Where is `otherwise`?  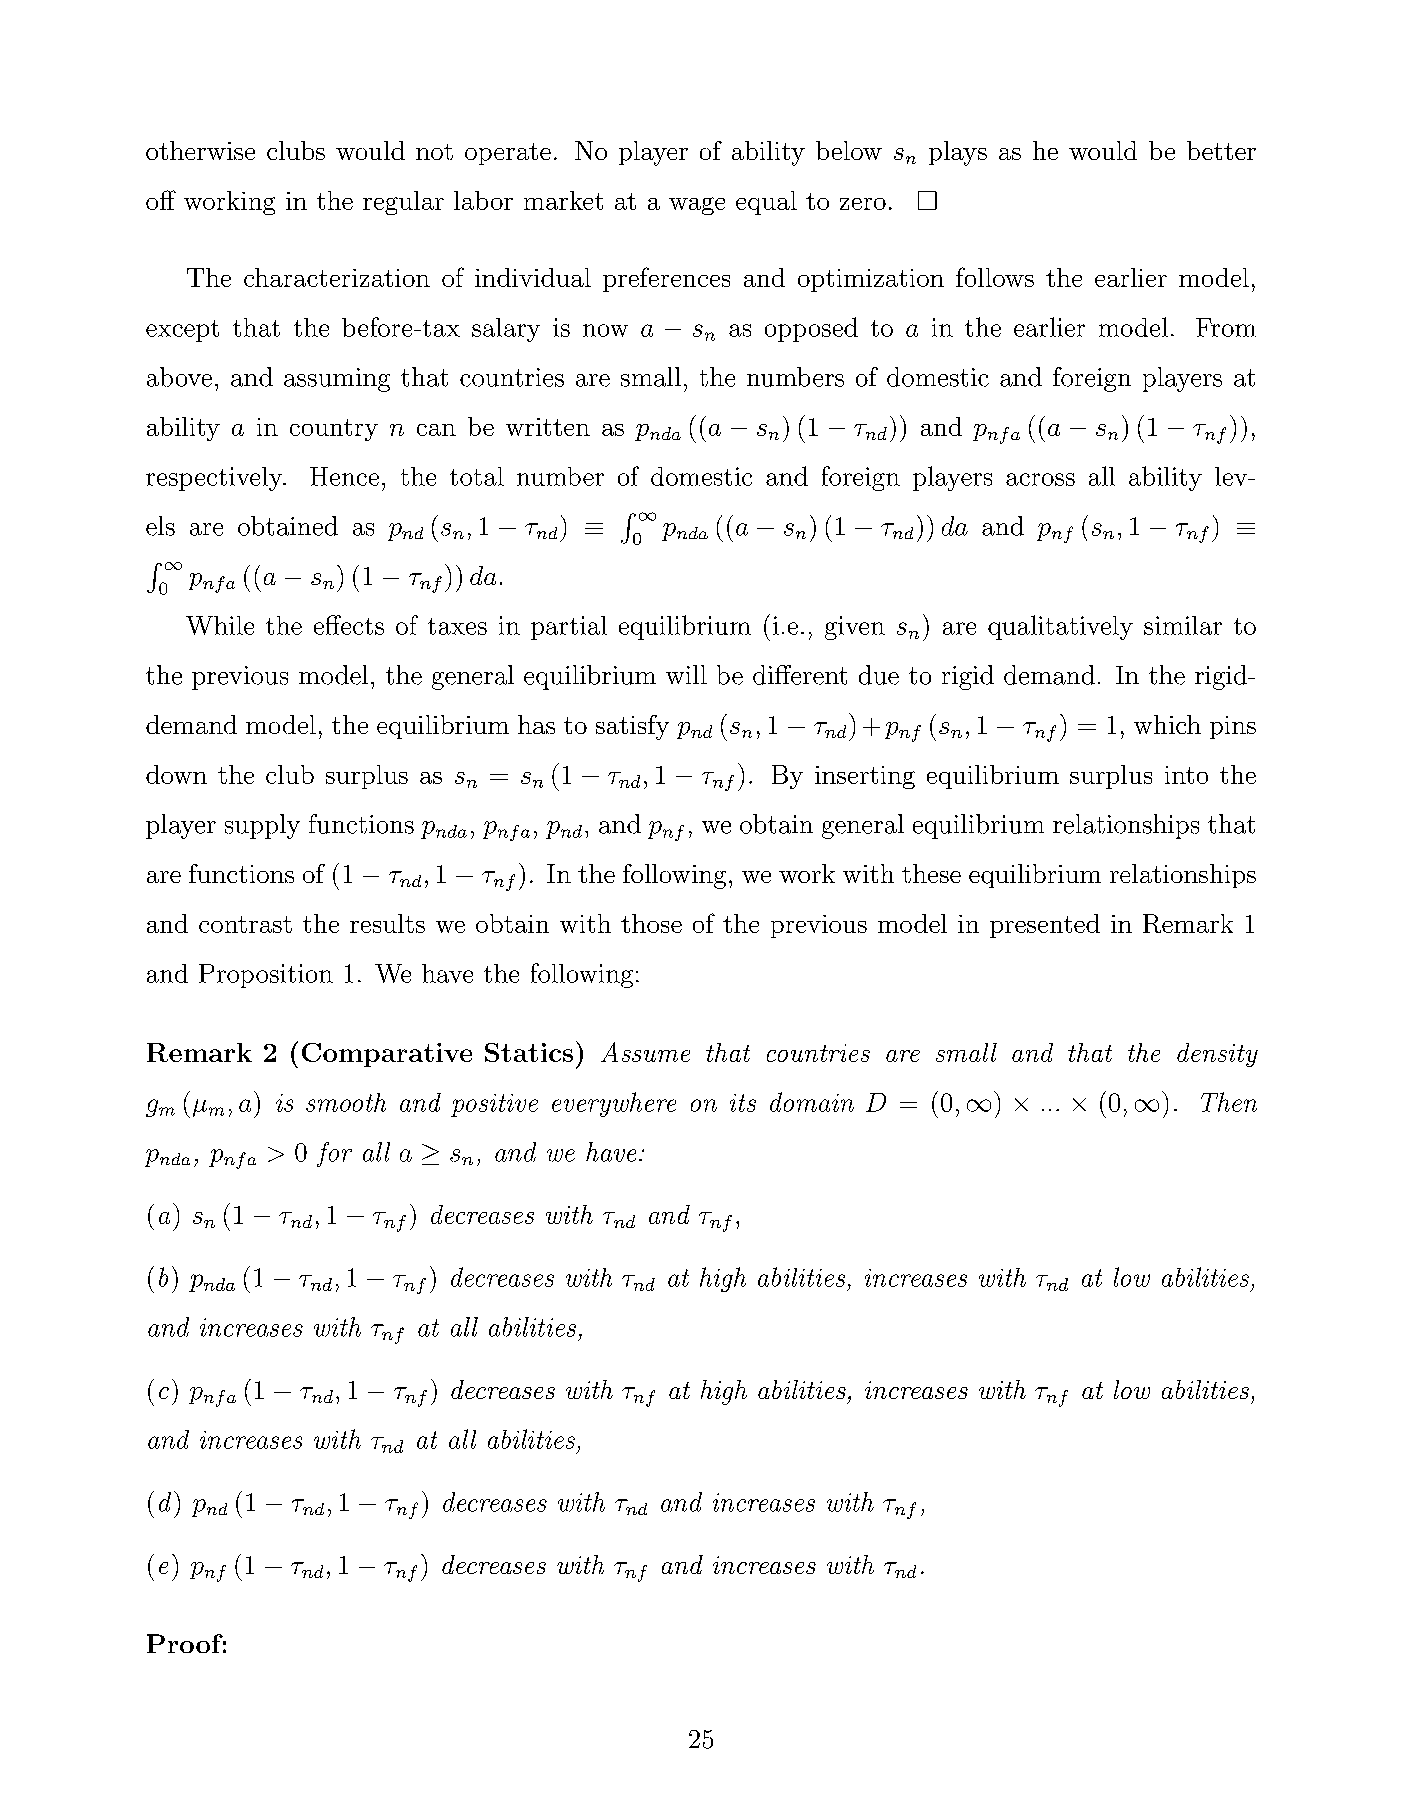 otherwise is located at coordinates (200, 150).
